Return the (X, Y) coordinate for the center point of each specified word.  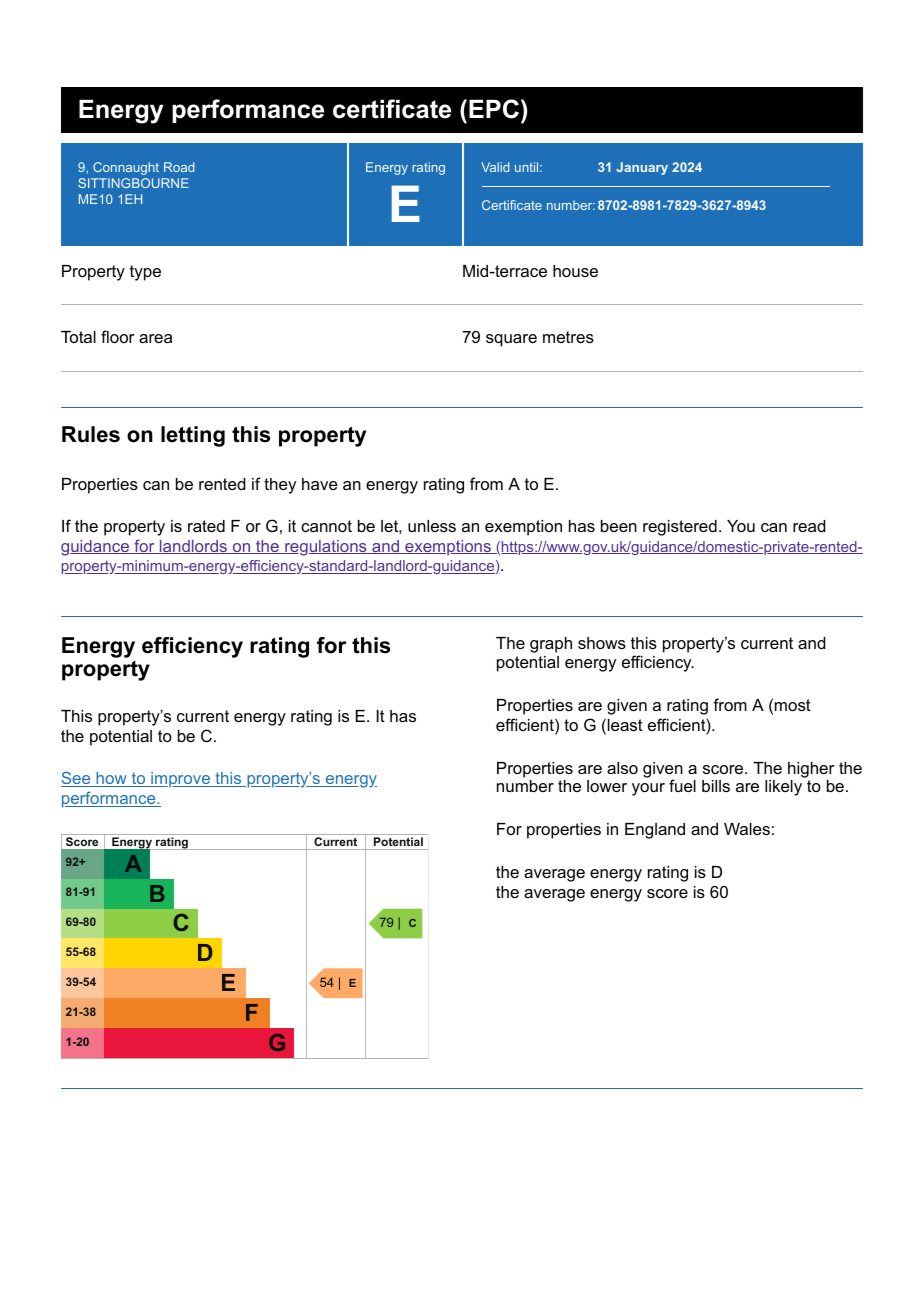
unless (432, 526)
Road (179, 167)
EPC (494, 109)
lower (607, 786)
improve (180, 779)
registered (680, 528)
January (642, 168)
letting (193, 436)
